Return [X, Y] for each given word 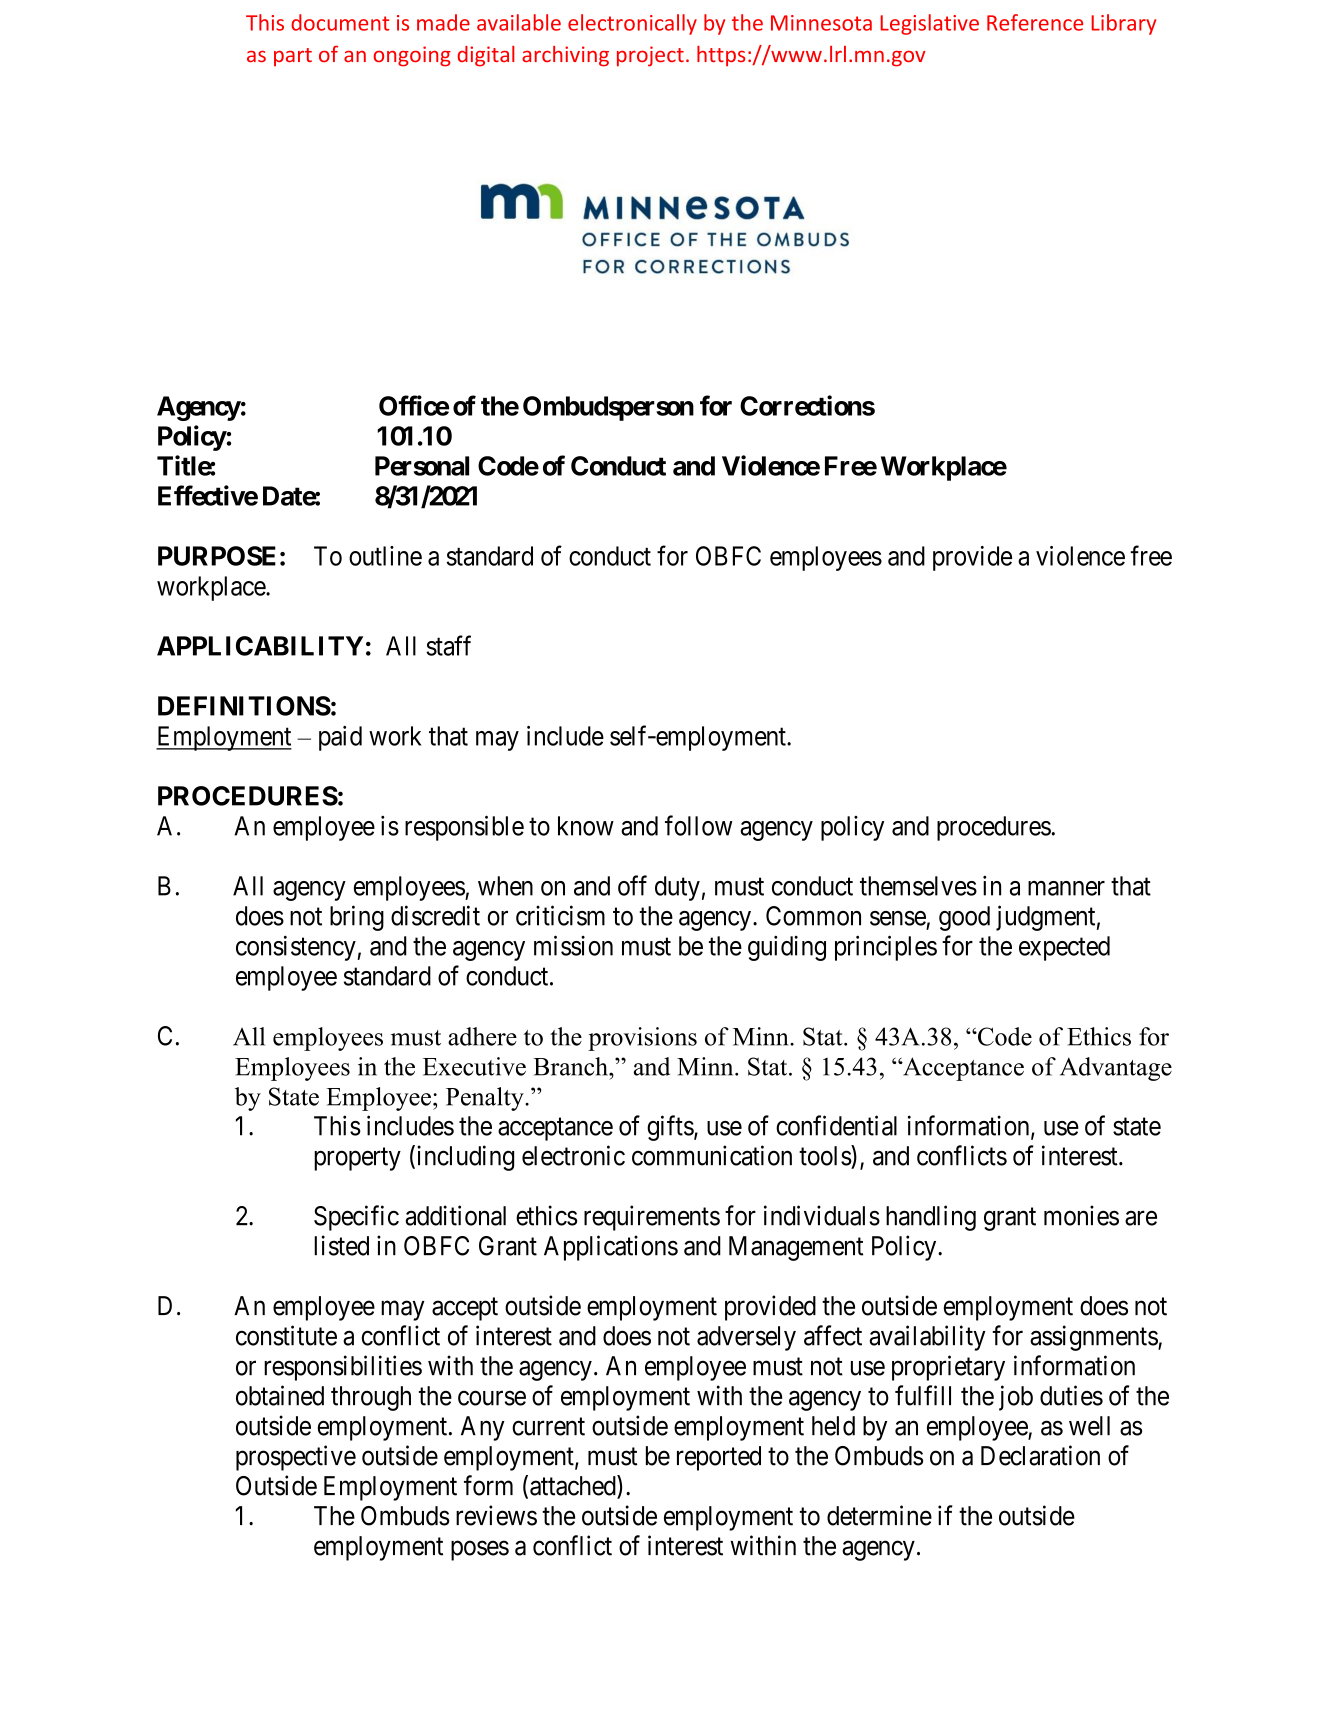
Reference [1035, 22]
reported [719, 1458]
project [650, 56]
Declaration [1040, 1455]
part [293, 57]
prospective [296, 1458]
